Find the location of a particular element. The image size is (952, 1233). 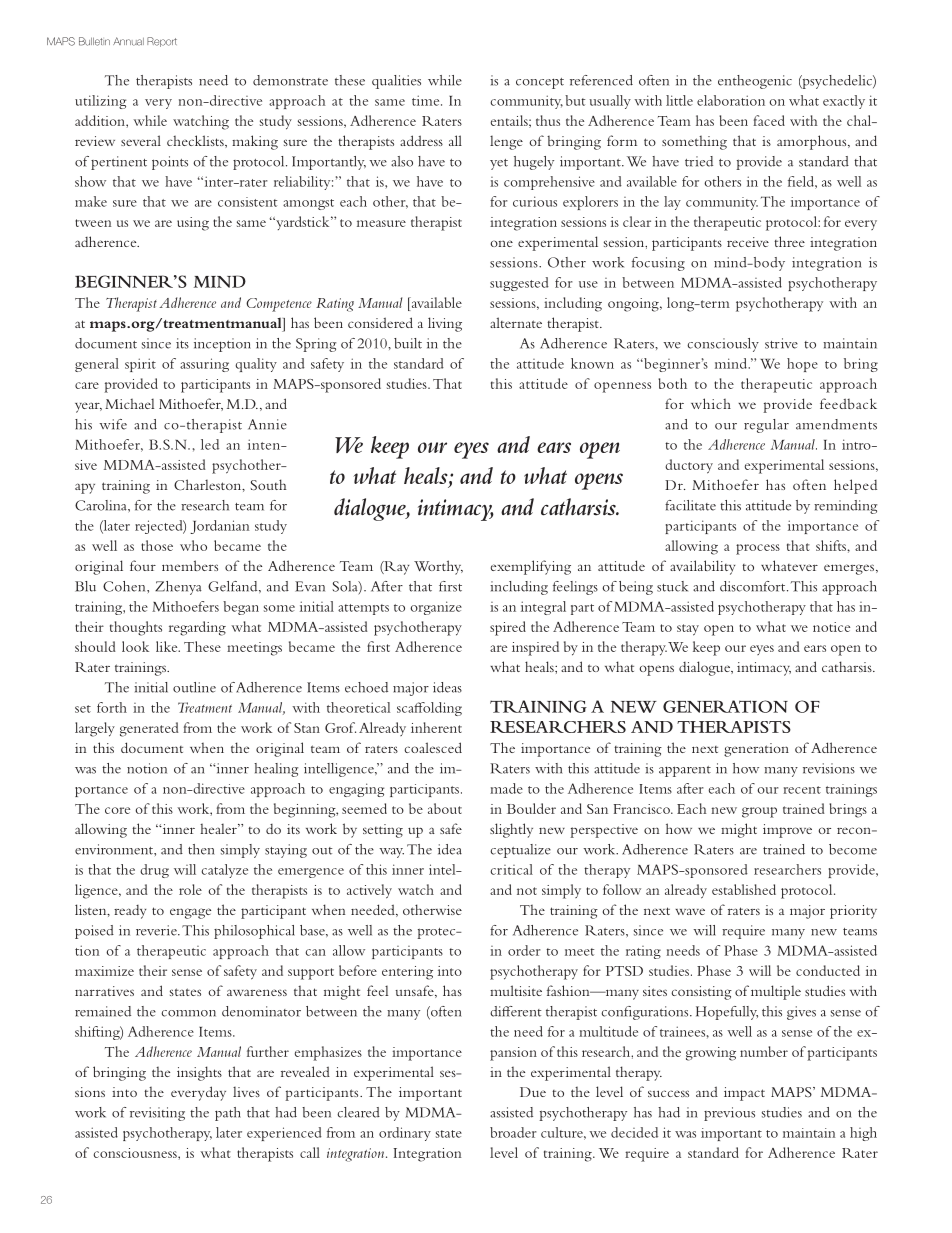

Competence is located at coordinates (279, 305).
